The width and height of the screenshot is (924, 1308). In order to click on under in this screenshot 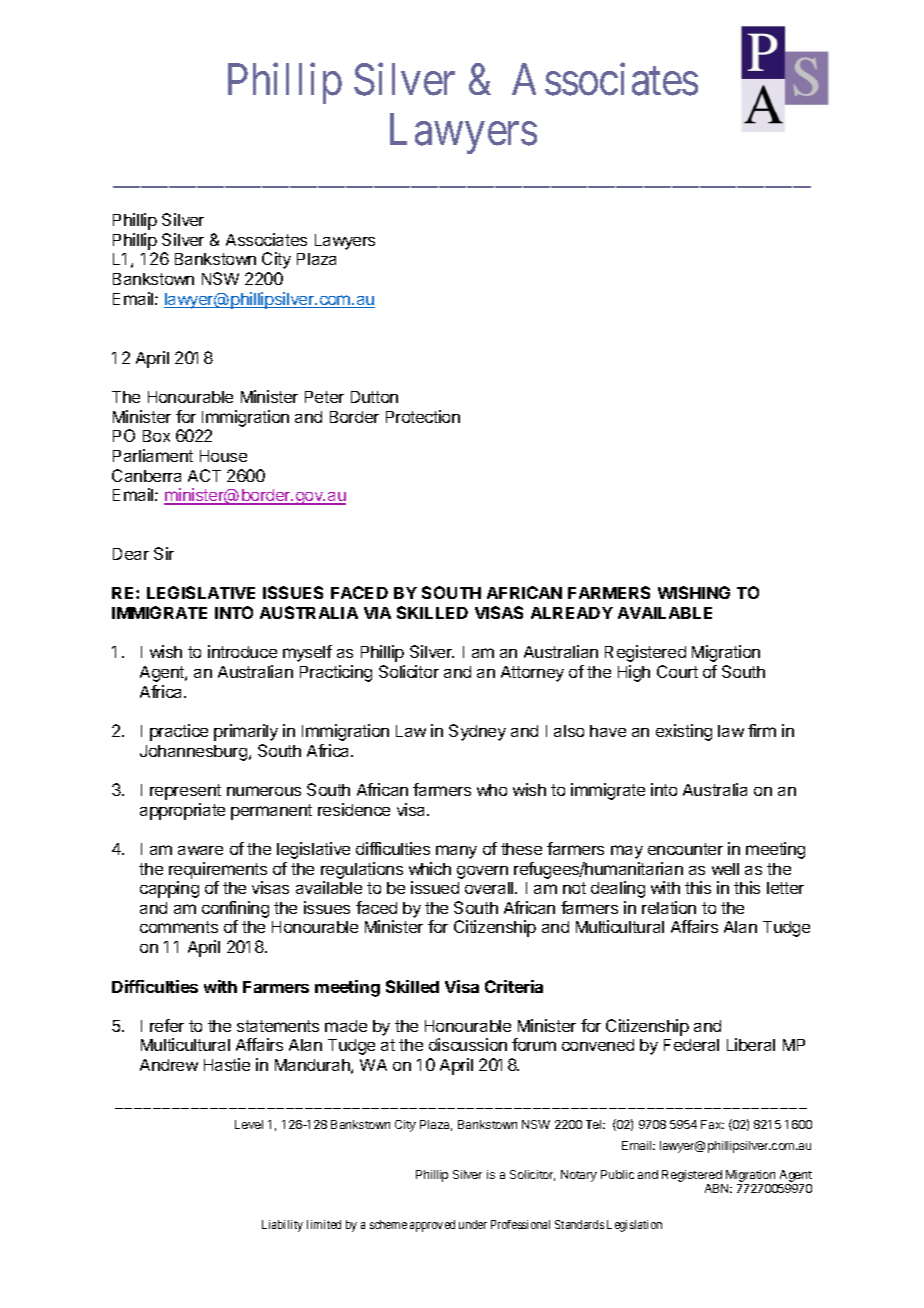, I will do `click(473, 1224)`.
